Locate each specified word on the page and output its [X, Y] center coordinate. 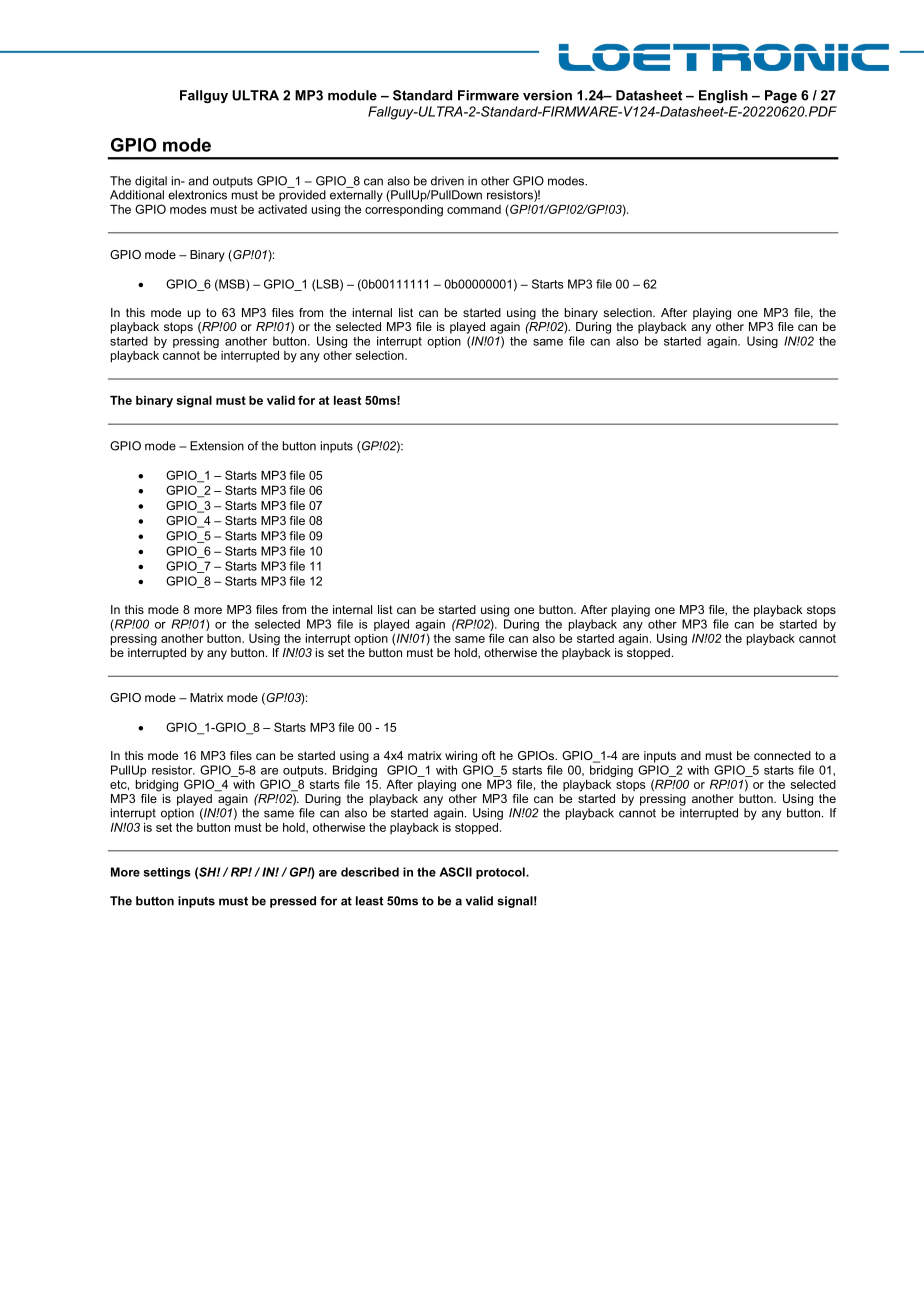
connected [782, 755]
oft [489, 755]
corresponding [404, 211]
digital [151, 182]
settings [167, 873]
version [547, 95]
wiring [461, 757]
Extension [217, 446]
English [723, 96]
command [474, 209]
